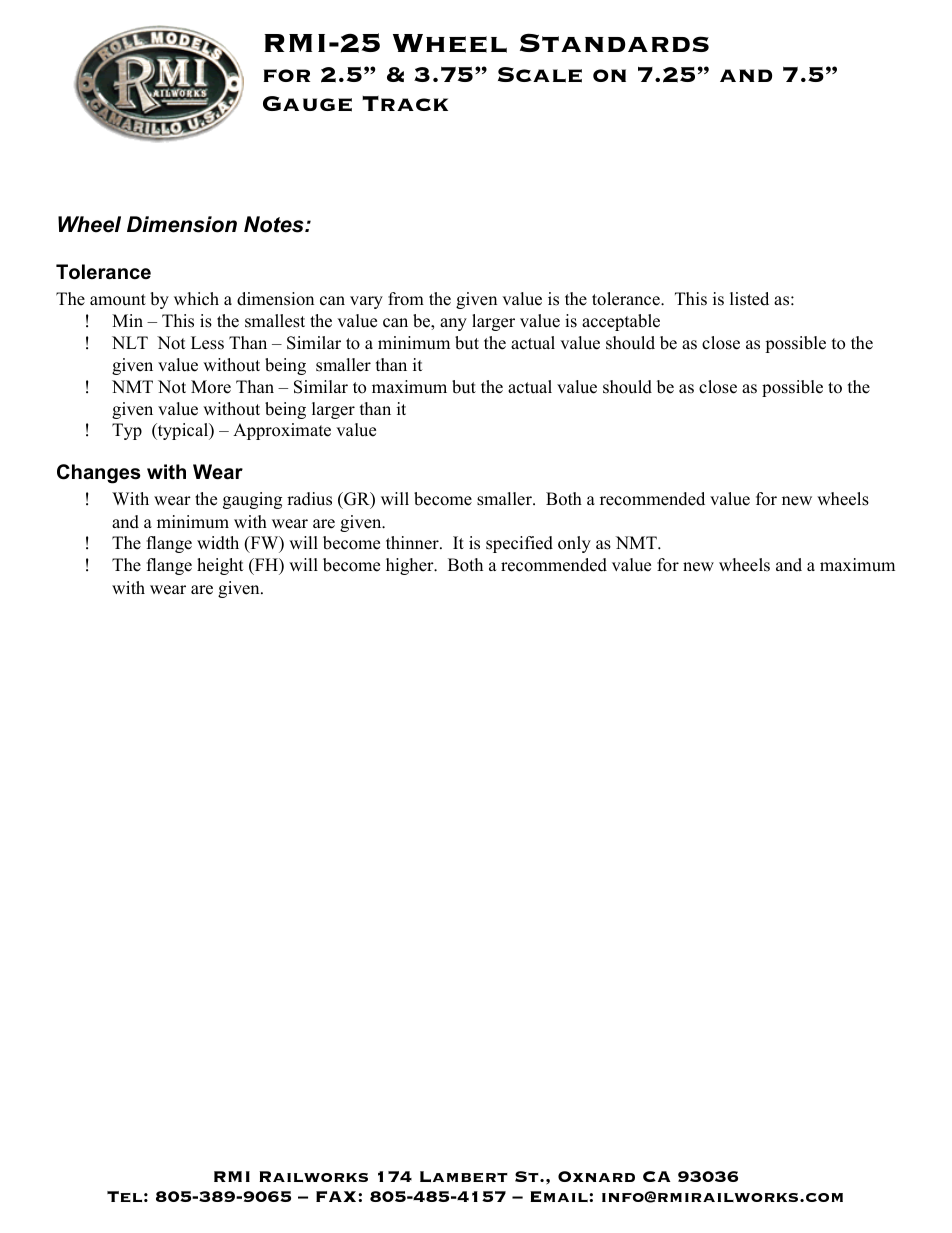 The height and width of the screenshot is (1233, 952). What do you see at coordinates (218, 543) in the screenshot?
I see `width` at bounding box center [218, 543].
